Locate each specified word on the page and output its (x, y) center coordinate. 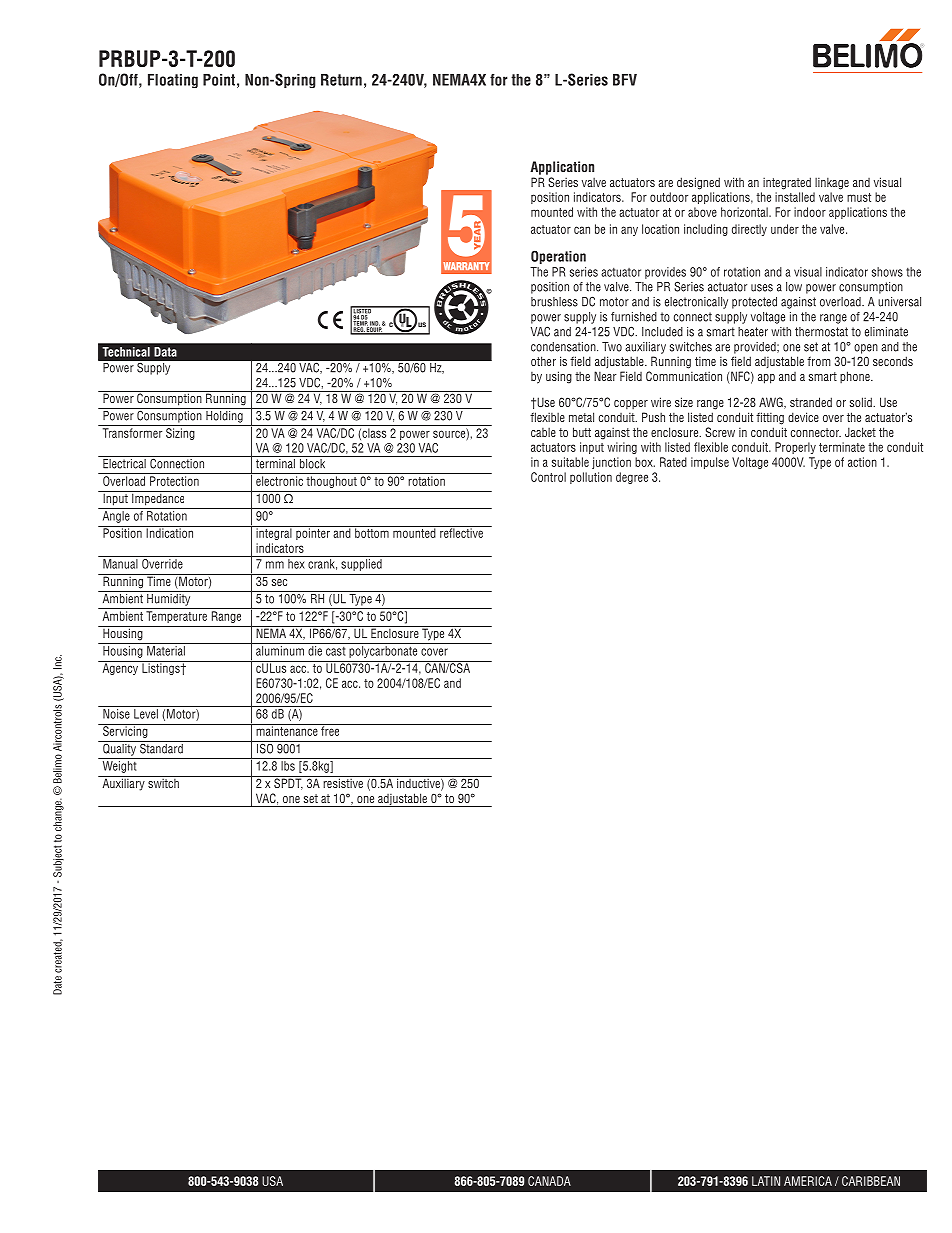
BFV (625, 80)
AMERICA (808, 1181)
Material (166, 651)
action (862, 462)
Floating (173, 81)
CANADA (549, 1181)
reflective (461, 532)
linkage (832, 183)
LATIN (766, 1181)
